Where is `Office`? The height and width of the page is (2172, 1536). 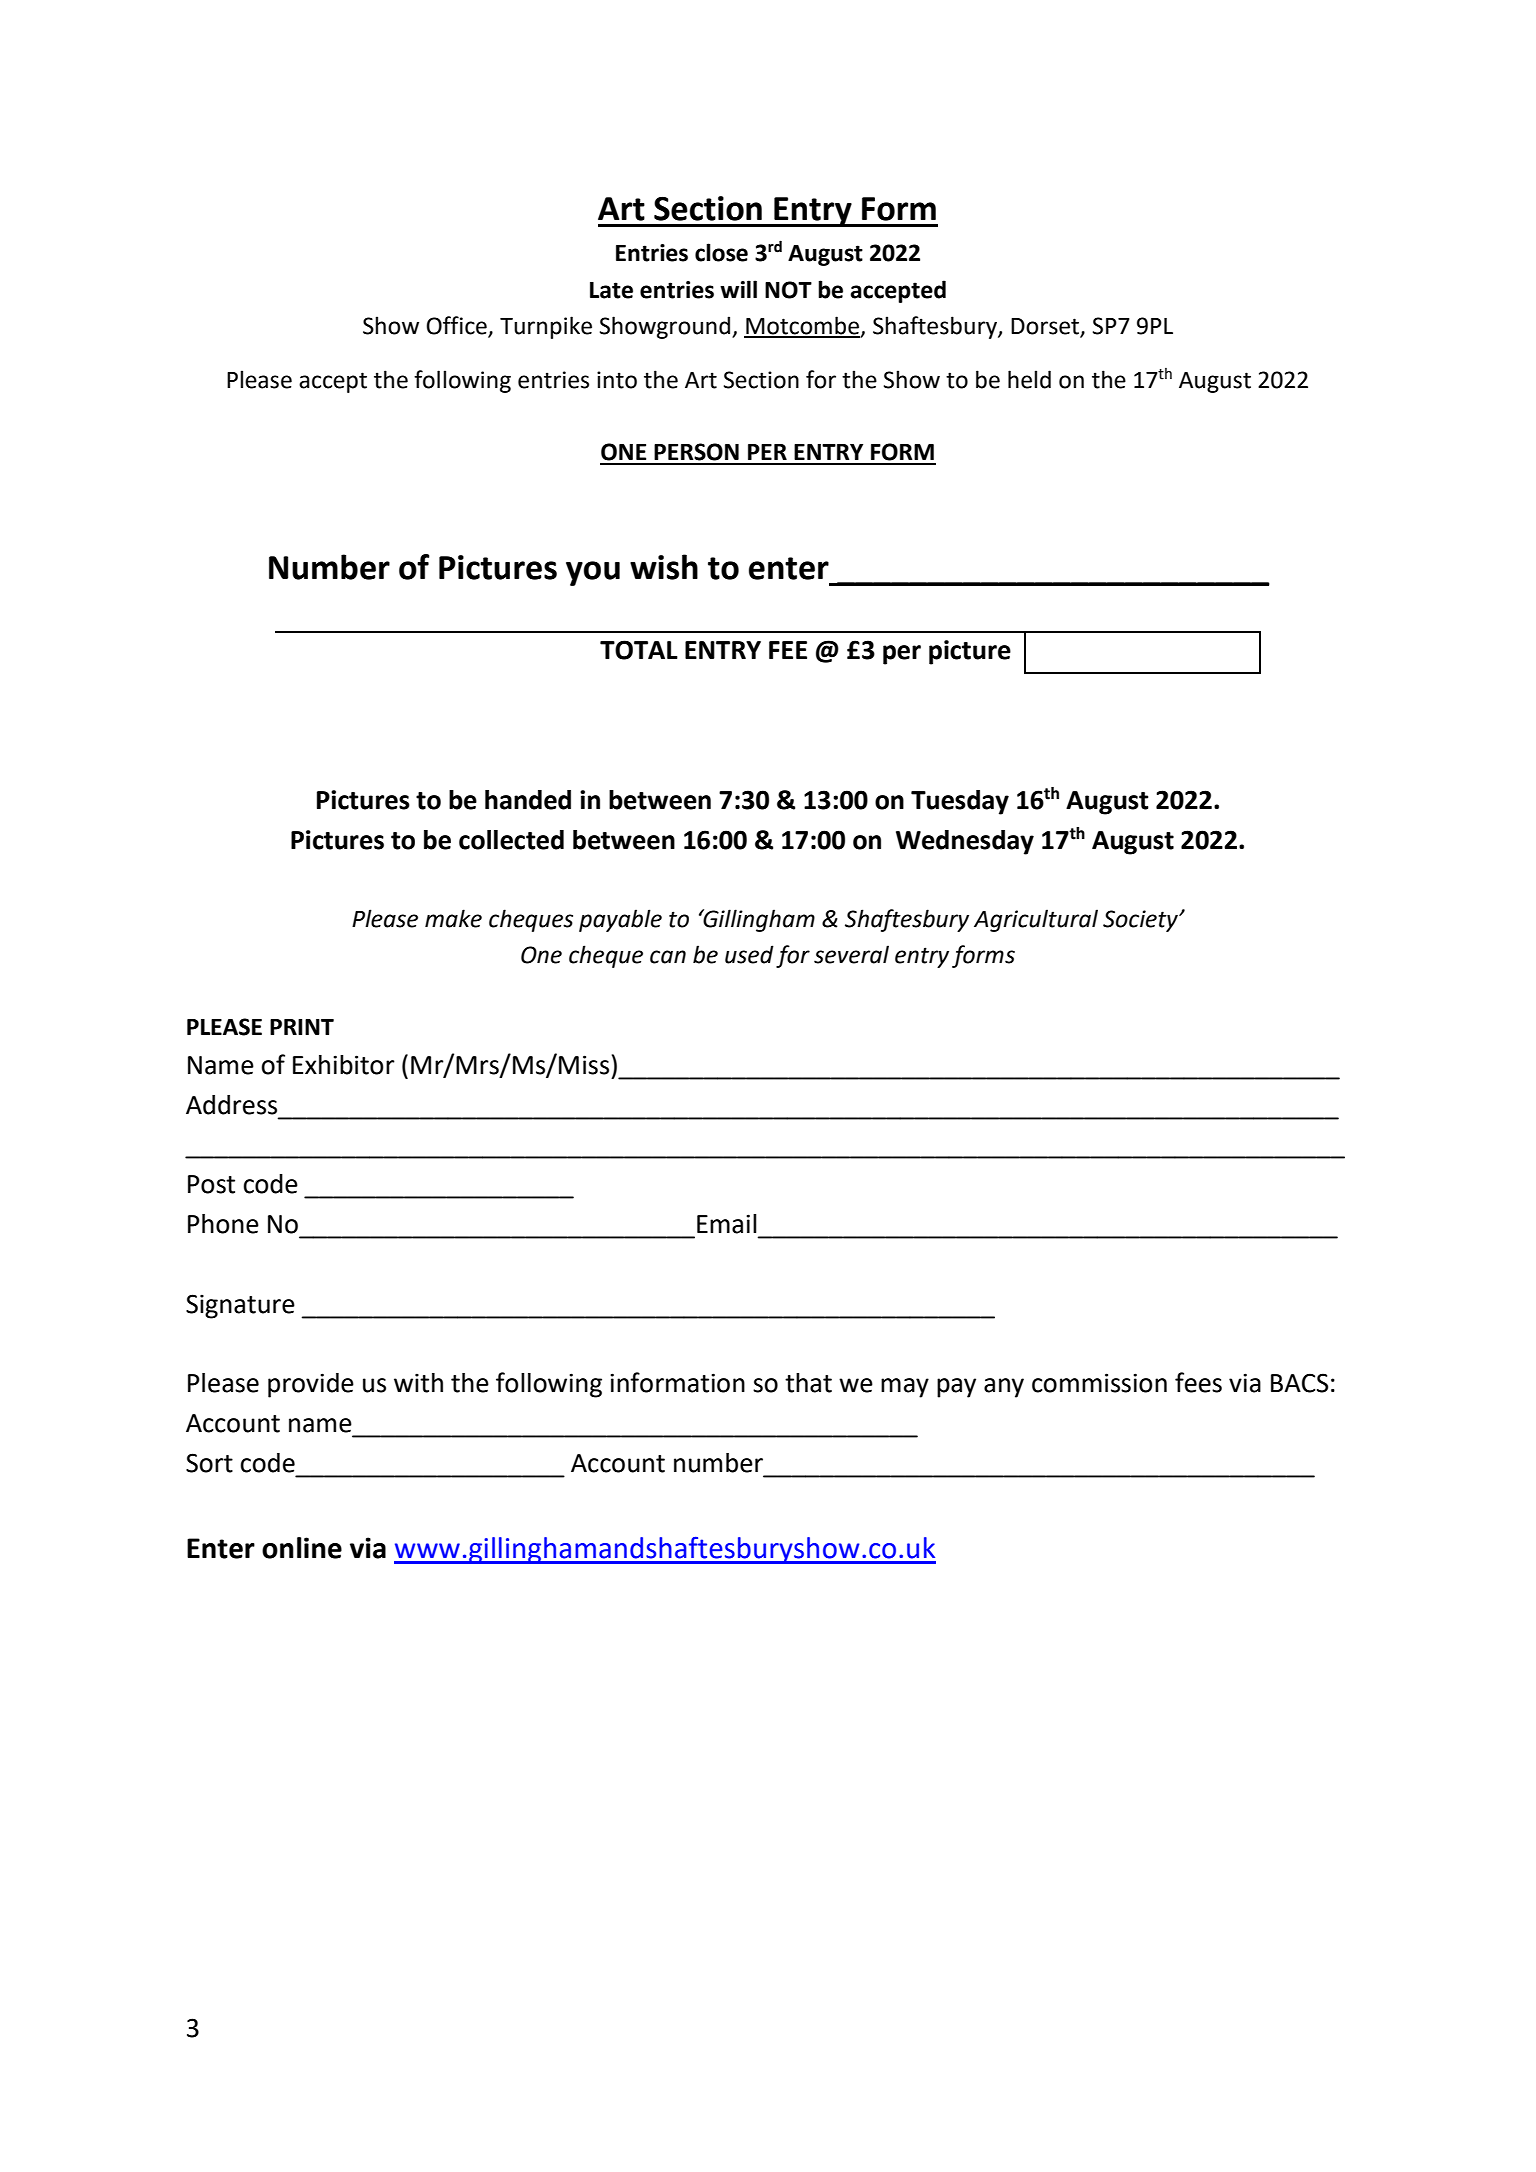 Office is located at coordinates (456, 325).
